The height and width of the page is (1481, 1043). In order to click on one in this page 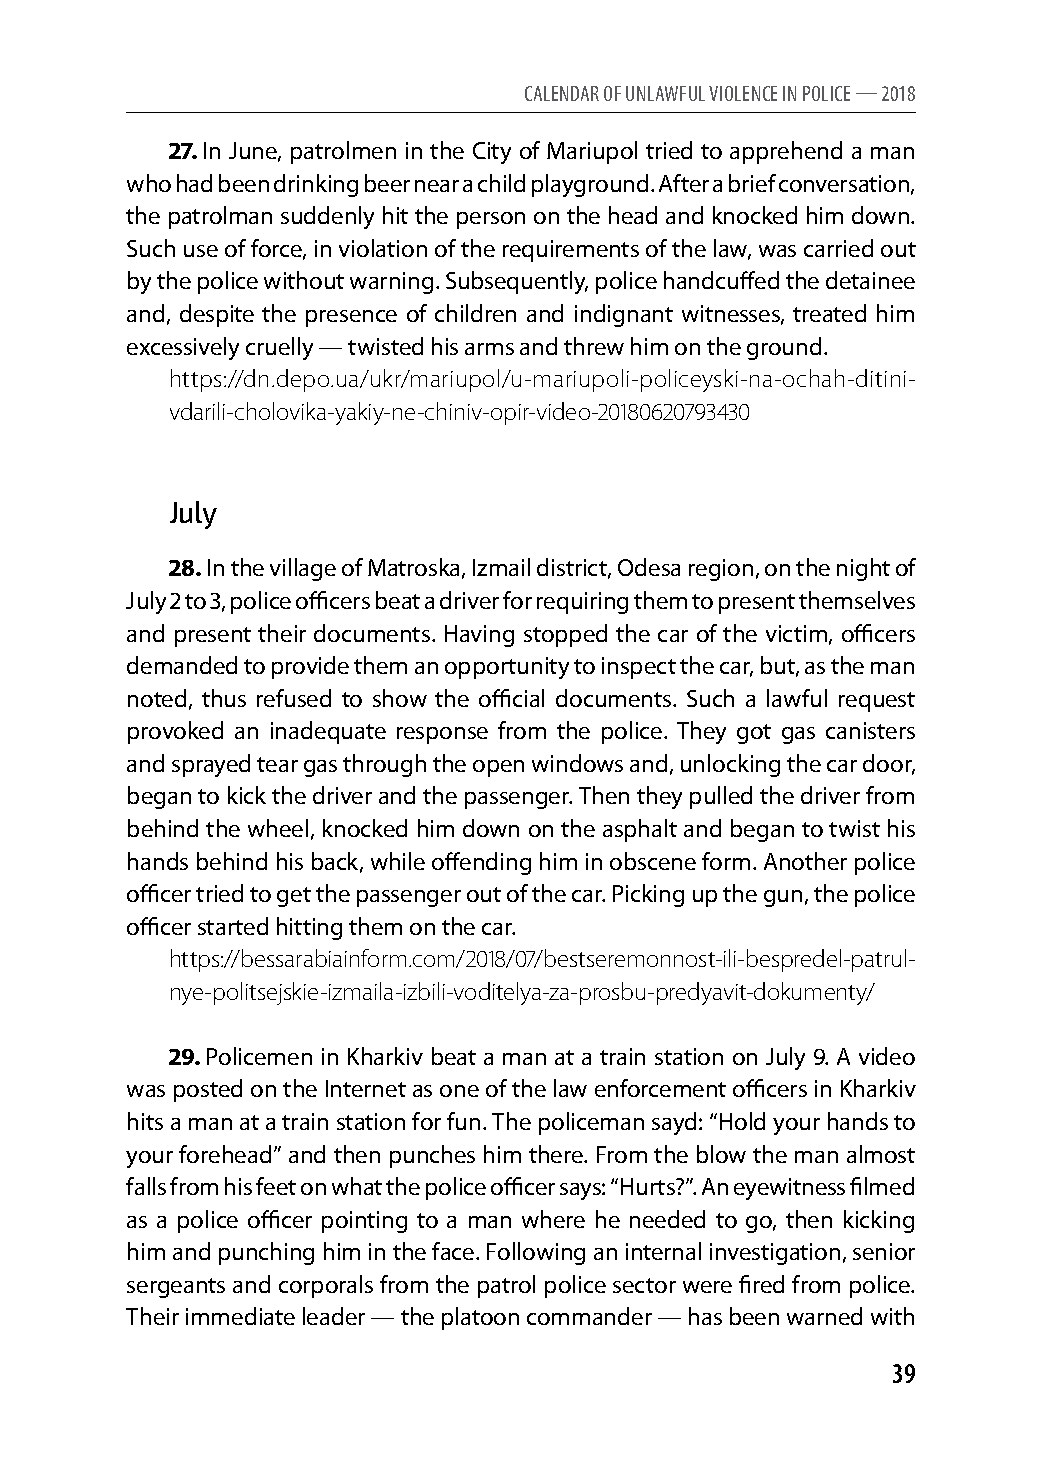, I will do `click(459, 1091)`.
